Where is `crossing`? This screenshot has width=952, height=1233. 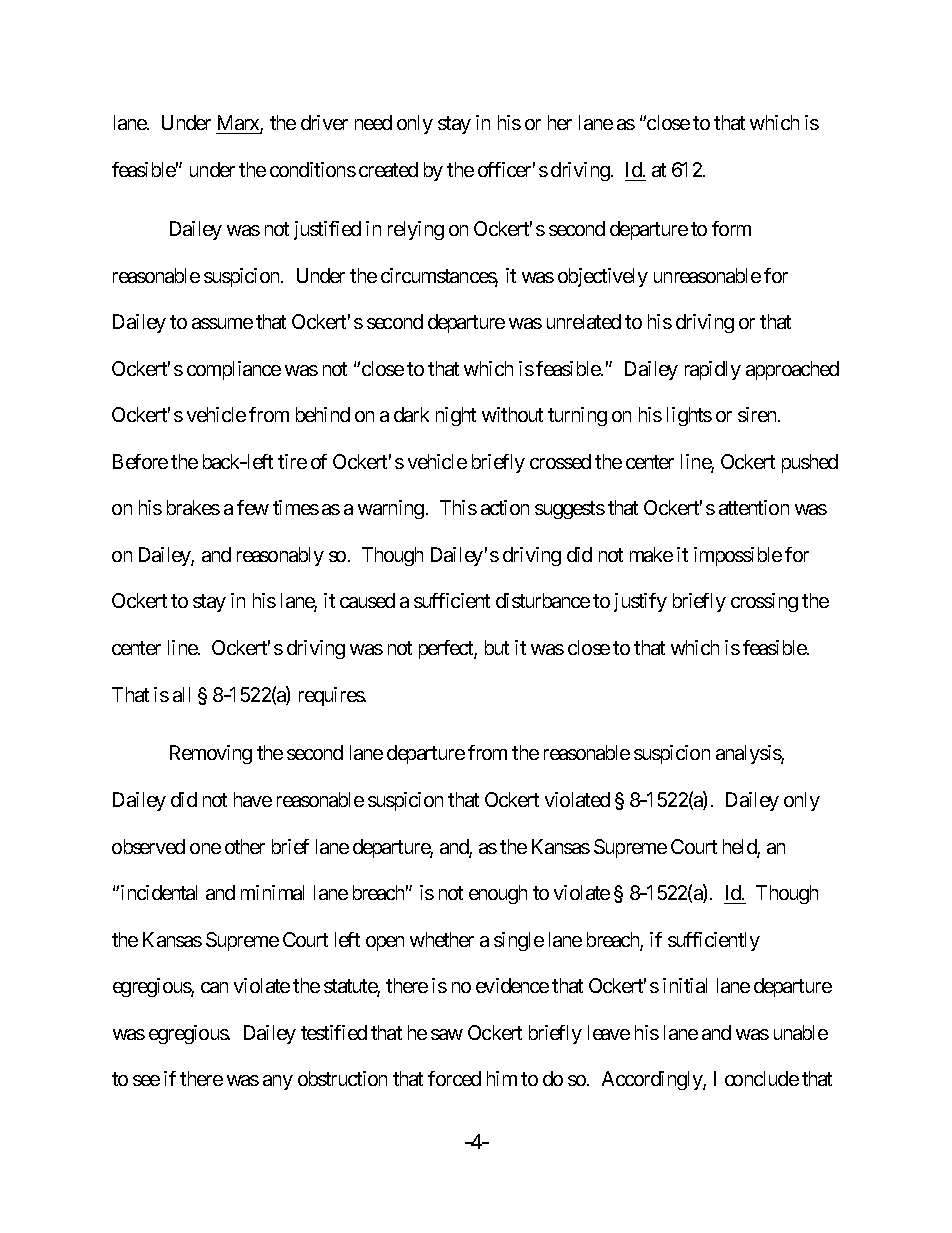
crossing is located at coordinates (764, 602).
